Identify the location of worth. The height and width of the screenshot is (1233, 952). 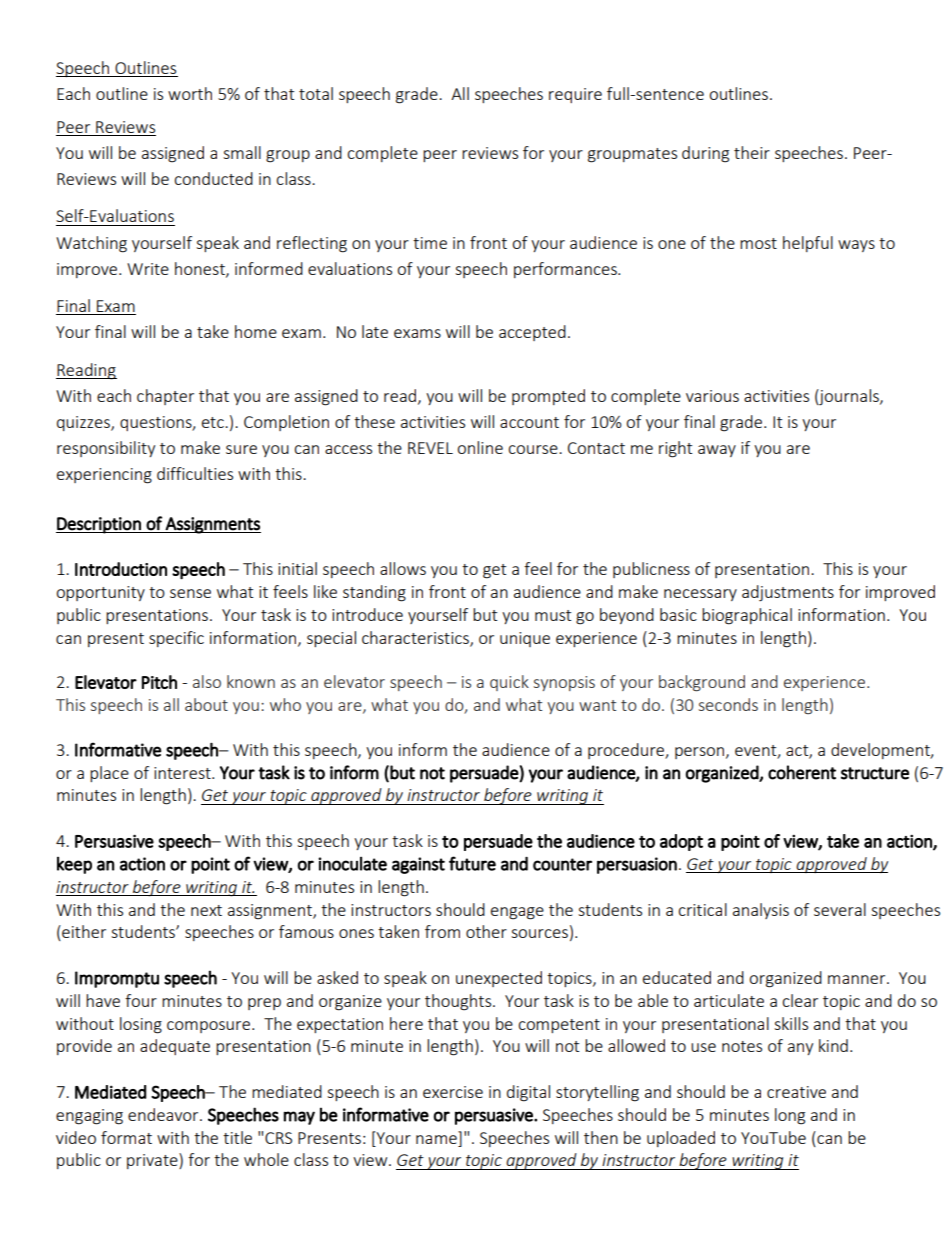
(190, 93).
